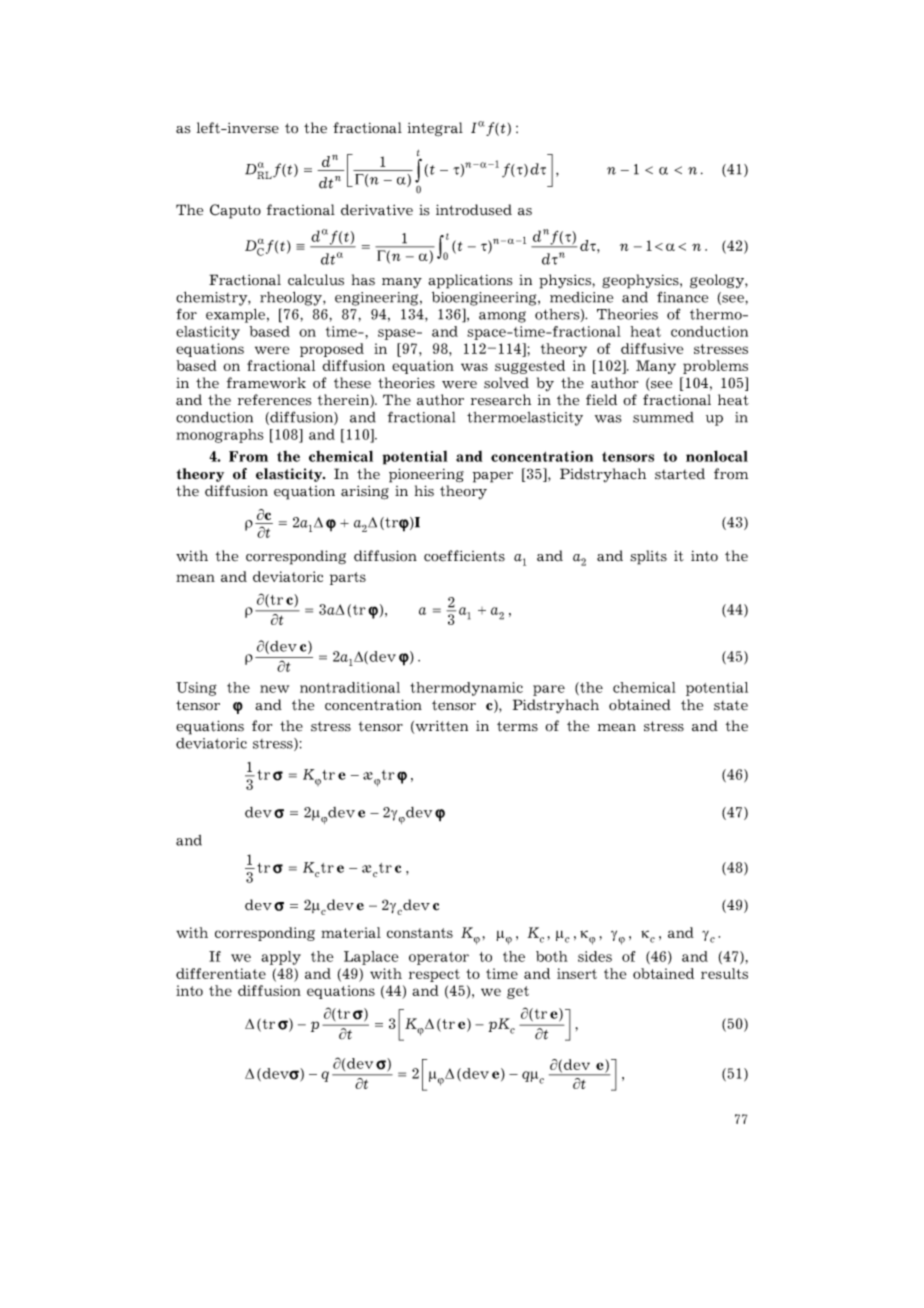 The height and width of the screenshot is (1308, 924). What do you see at coordinates (435, 129) in the screenshot?
I see `integral` at bounding box center [435, 129].
